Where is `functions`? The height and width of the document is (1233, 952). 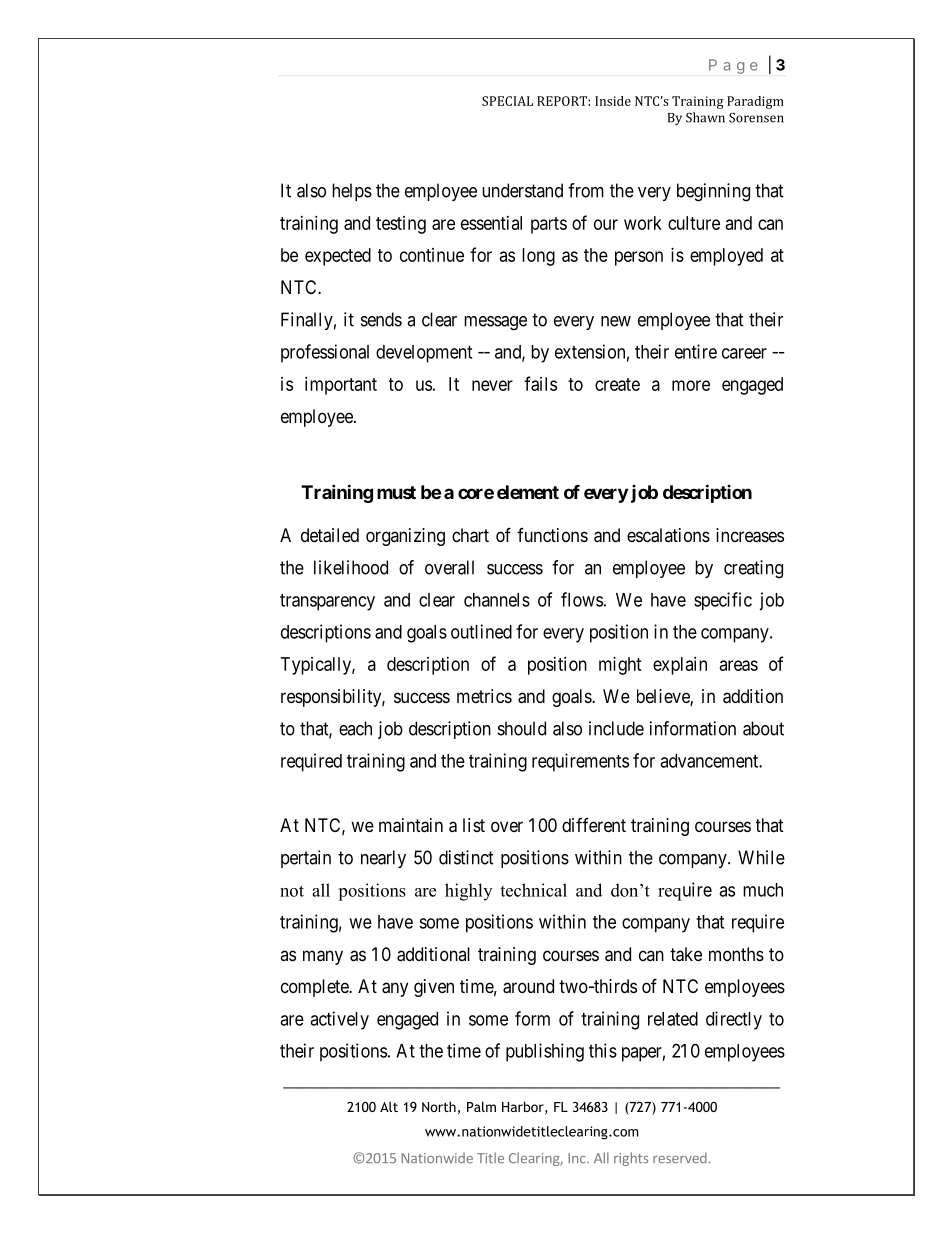
functions is located at coordinates (552, 535).
